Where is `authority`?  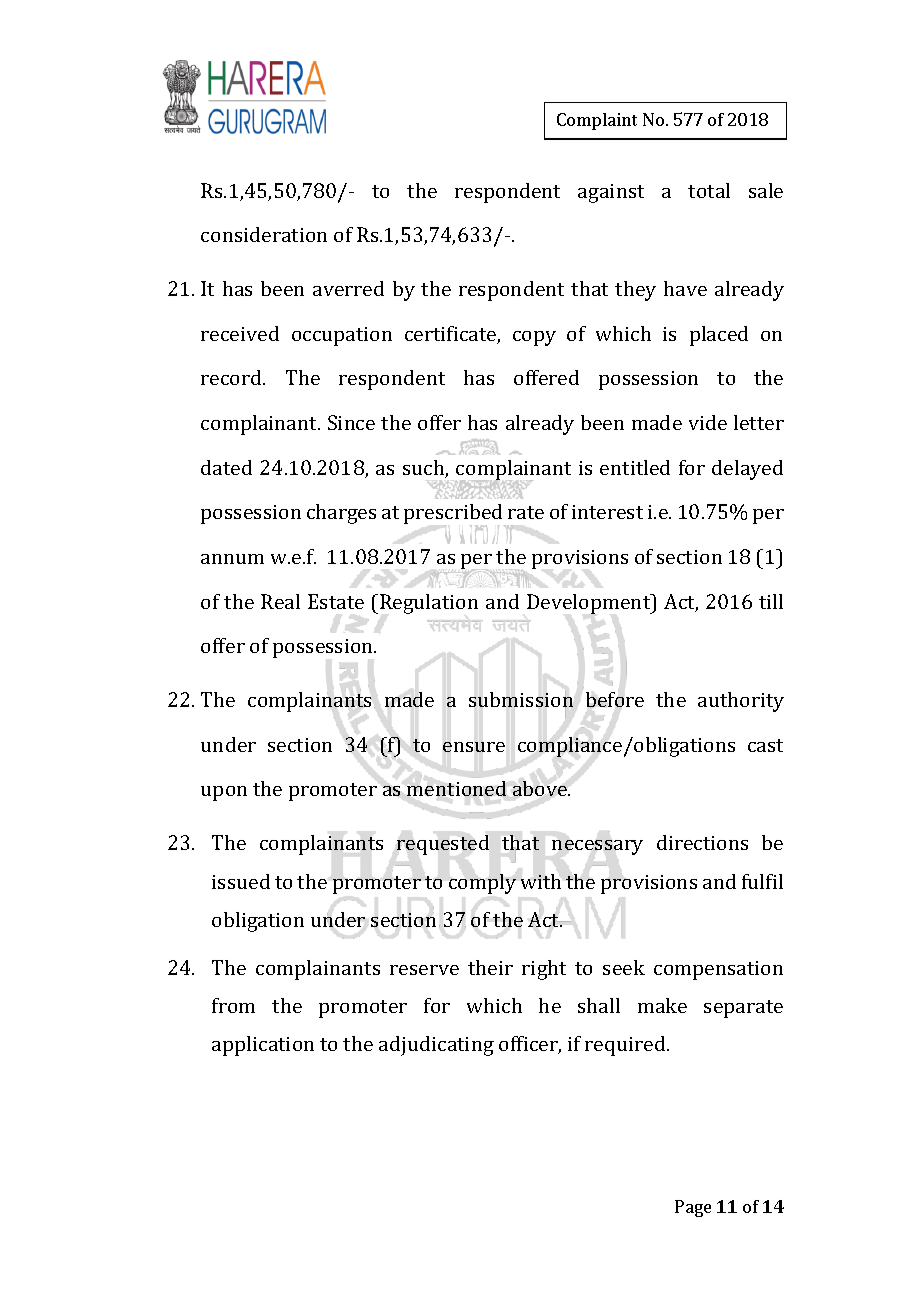 authority is located at coordinates (741, 702).
